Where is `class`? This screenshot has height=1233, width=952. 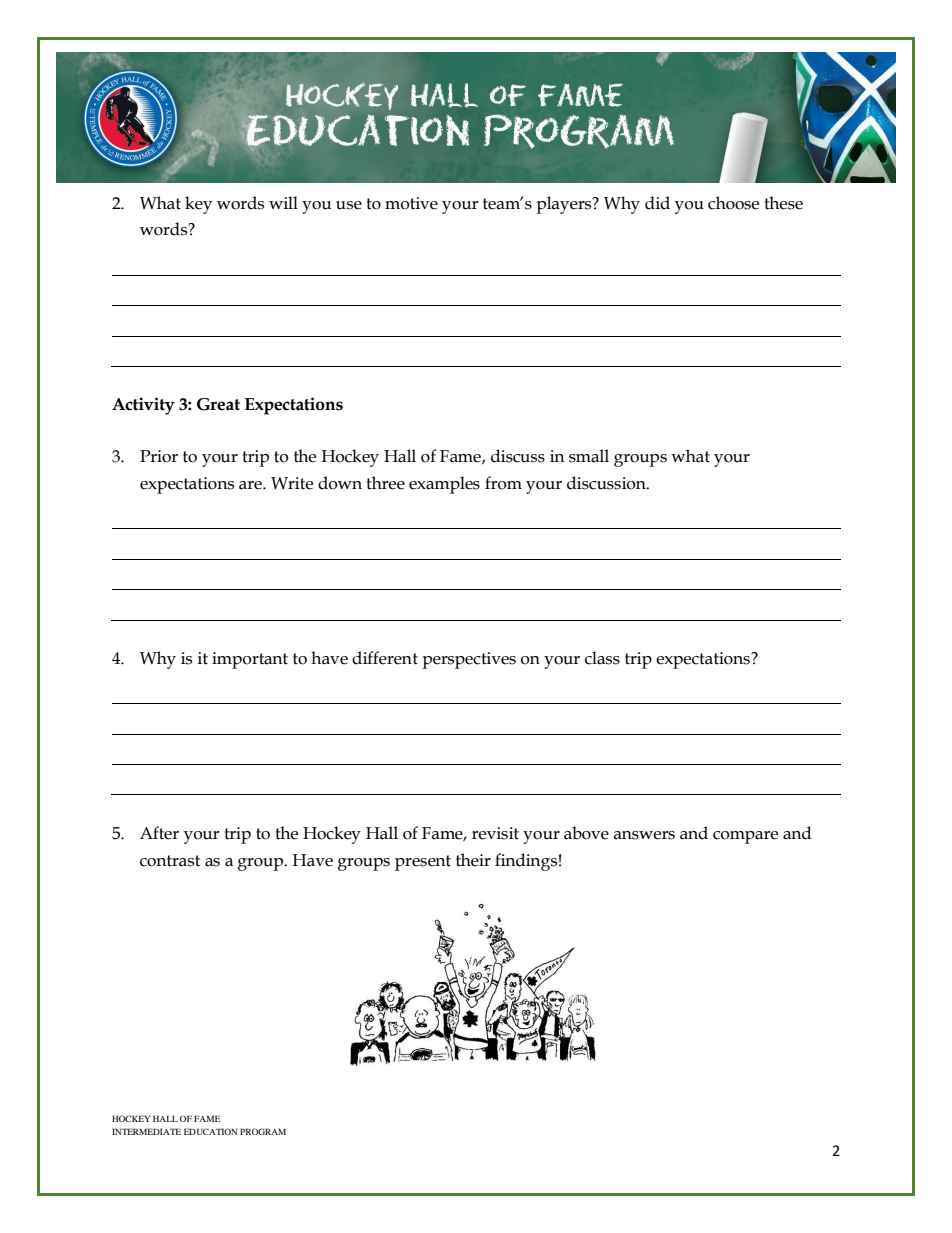 class is located at coordinates (602, 658).
